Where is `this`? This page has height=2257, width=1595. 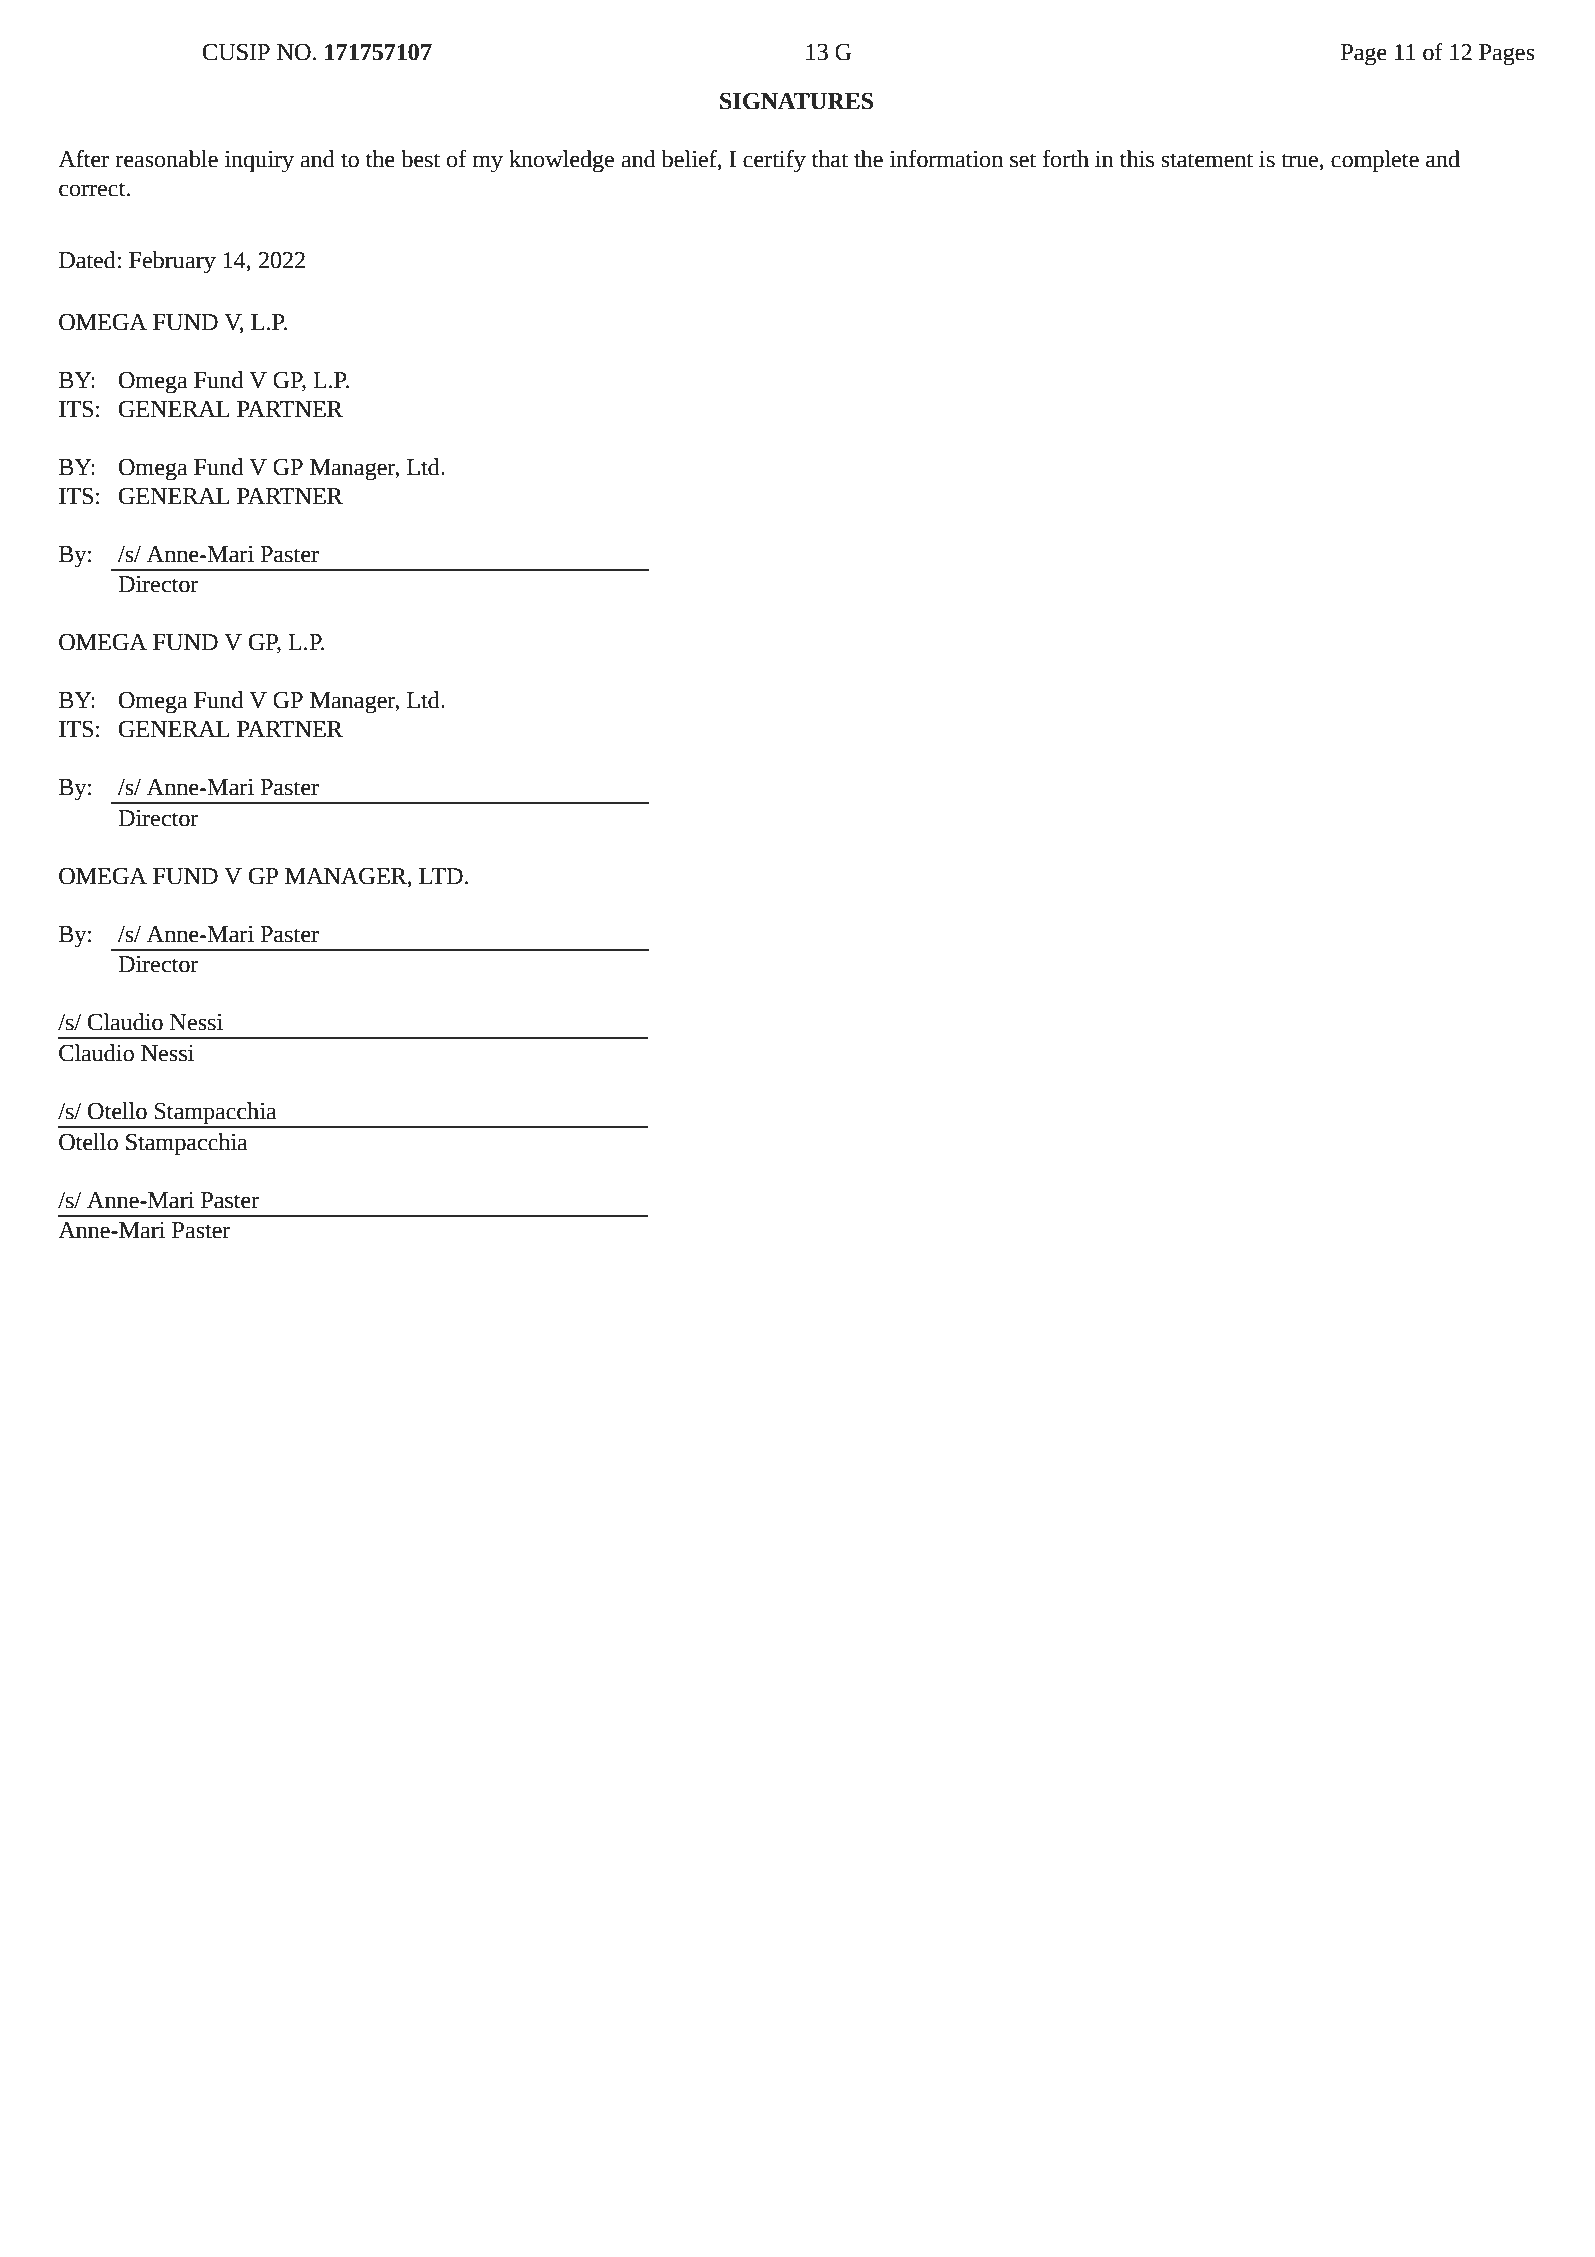 this is located at coordinates (1137, 159).
